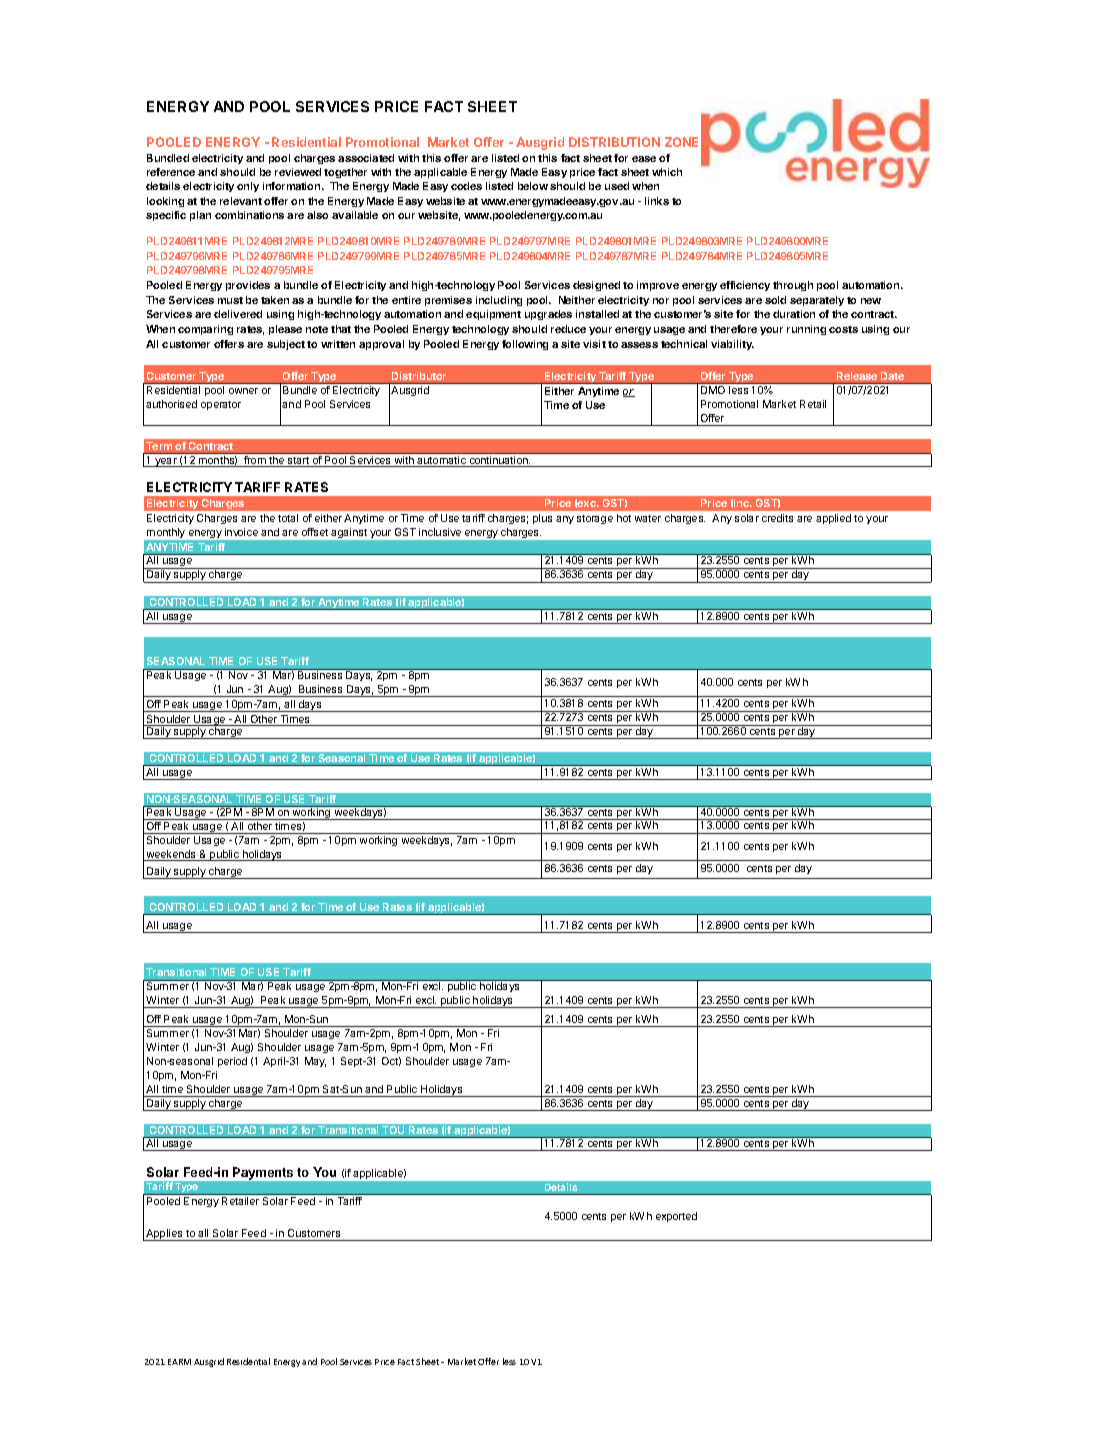 This screenshot has height=1437, width=1111. What do you see at coordinates (241, 532) in the screenshot?
I see `invoice` at bounding box center [241, 532].
